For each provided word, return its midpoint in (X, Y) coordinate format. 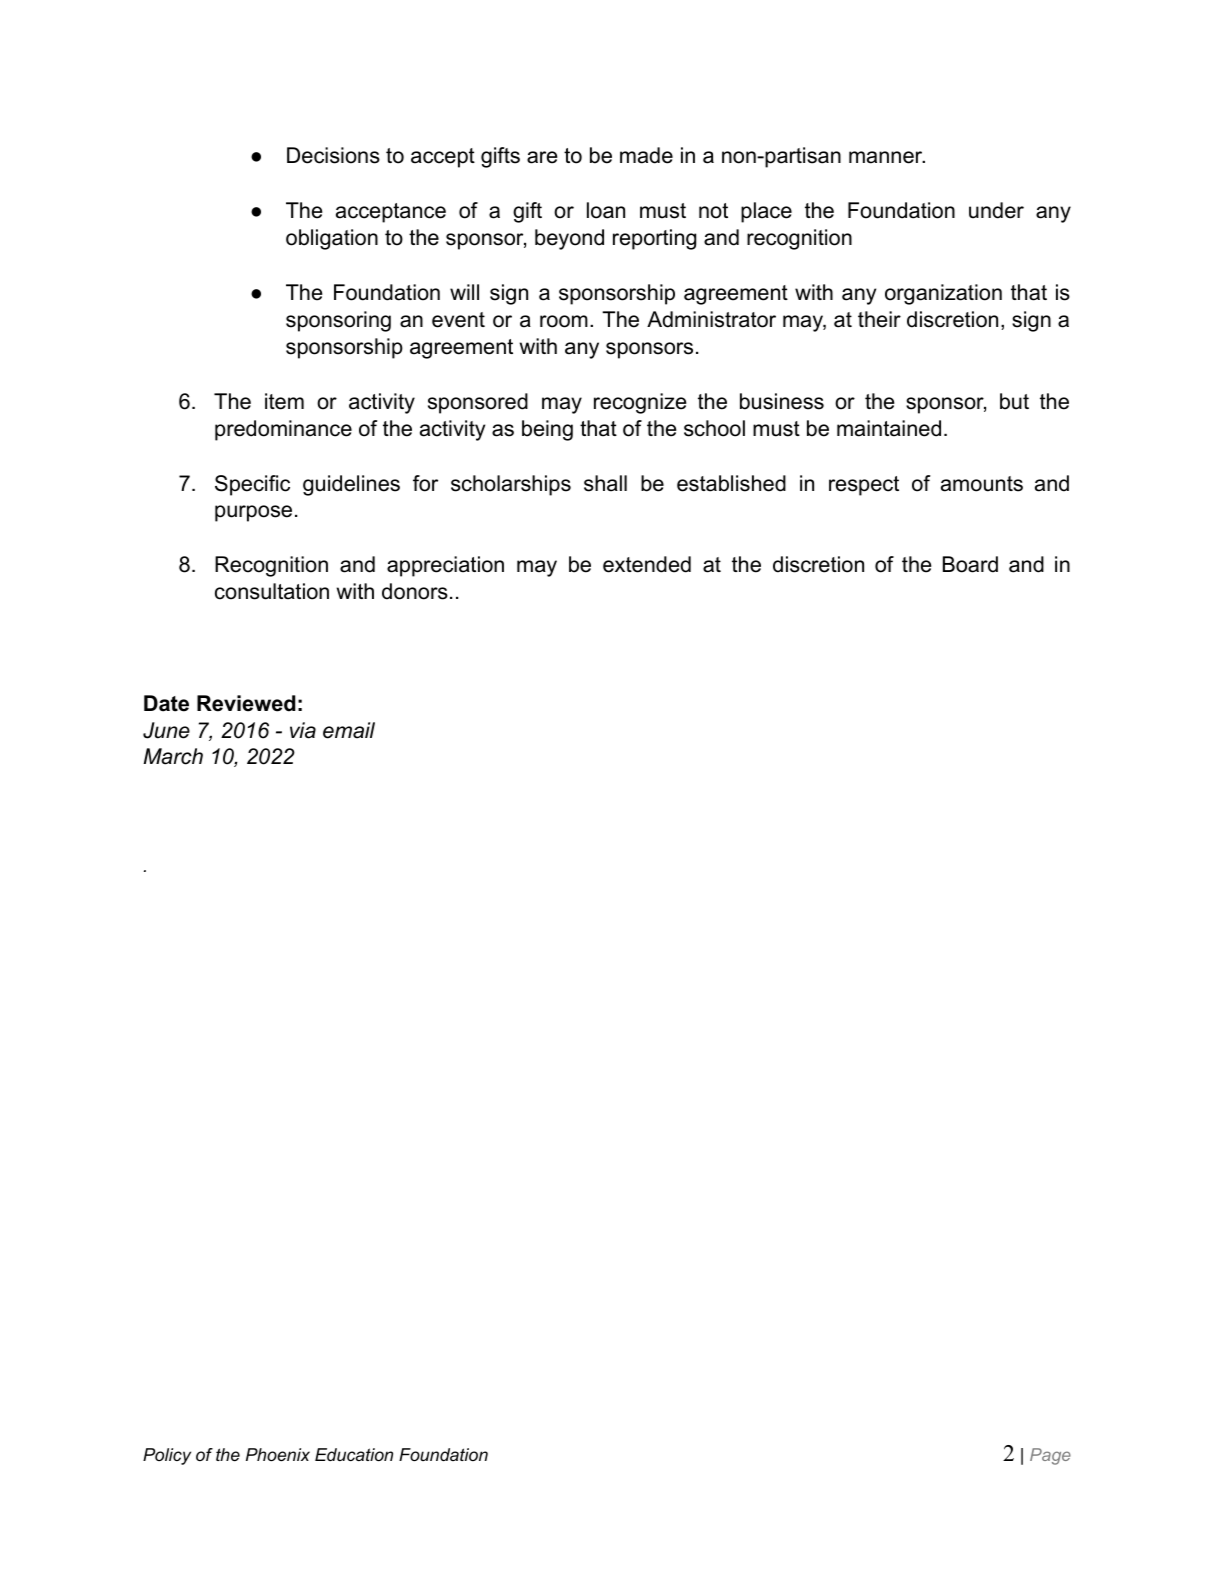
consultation (272, 591)
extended (647, 564)
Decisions (333, 155)
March (173, 756)
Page (1050, 1456)
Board (970, 564)
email (349, 730)
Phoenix (278, 1455)
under (996, 210)
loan (606, 210)
